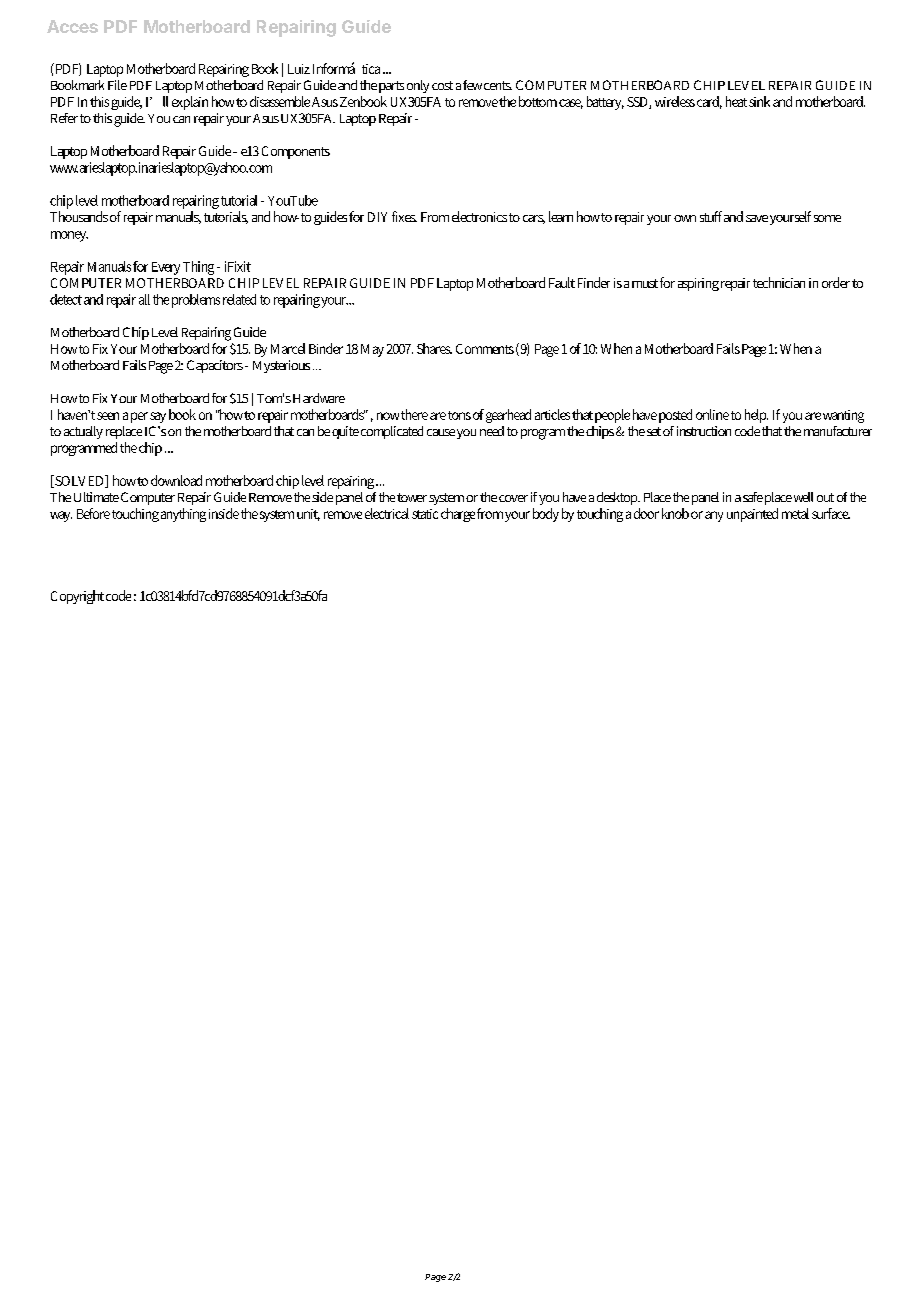  What do you see at coordinates (96, 497) in the document?
I see `Ultimate` at bounding box center [96, 497].
